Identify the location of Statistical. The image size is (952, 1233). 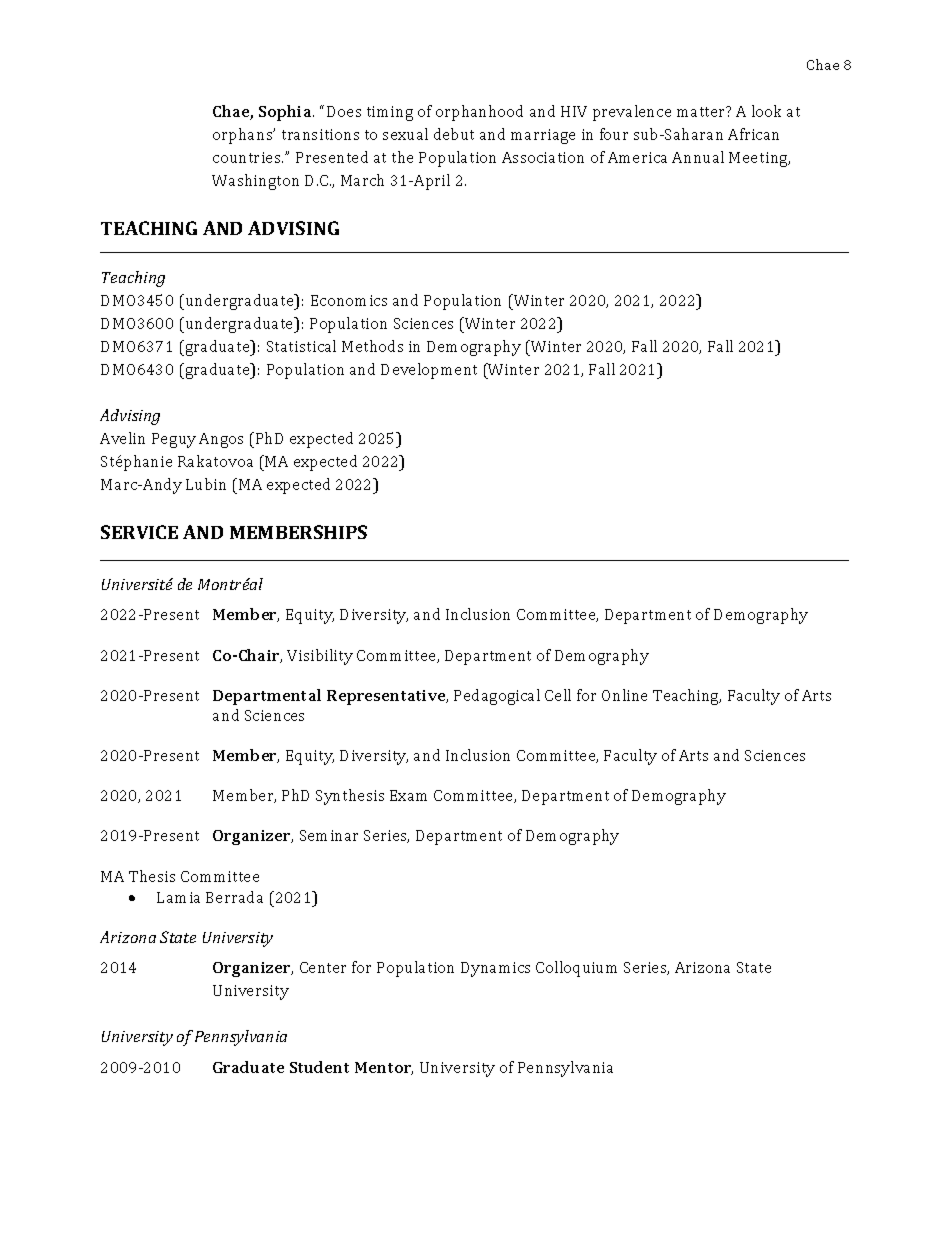
(301, 346).
